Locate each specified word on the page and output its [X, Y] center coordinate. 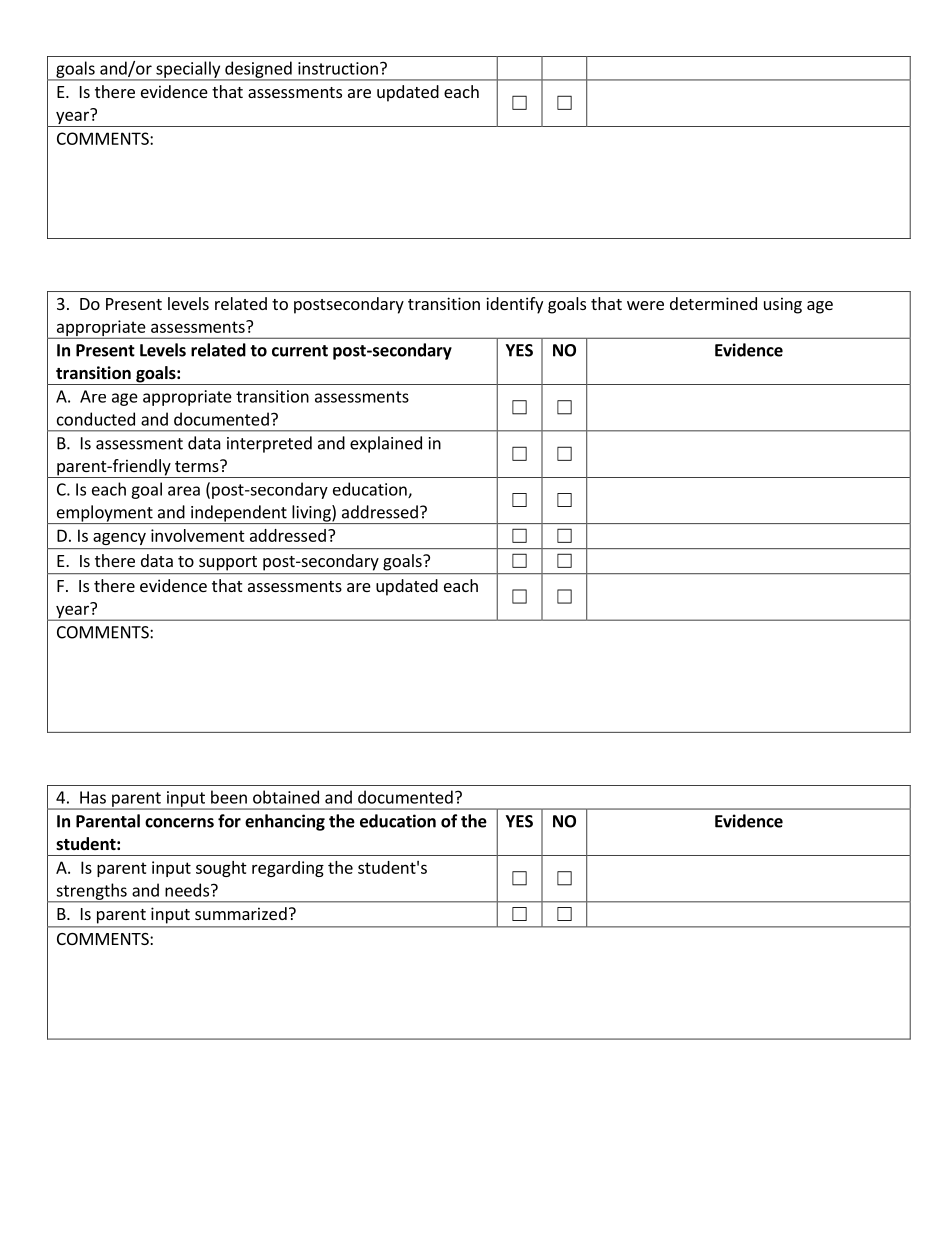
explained [386, 444]
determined [713, 303]
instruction [338, 68]
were [645, 305]
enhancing [285, 822]
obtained [286, 797]
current [300, 351]
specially [188, 70]
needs [188, 890]
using [783, 305]
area [184, 491]
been [229, 797]
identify [514, 305]
